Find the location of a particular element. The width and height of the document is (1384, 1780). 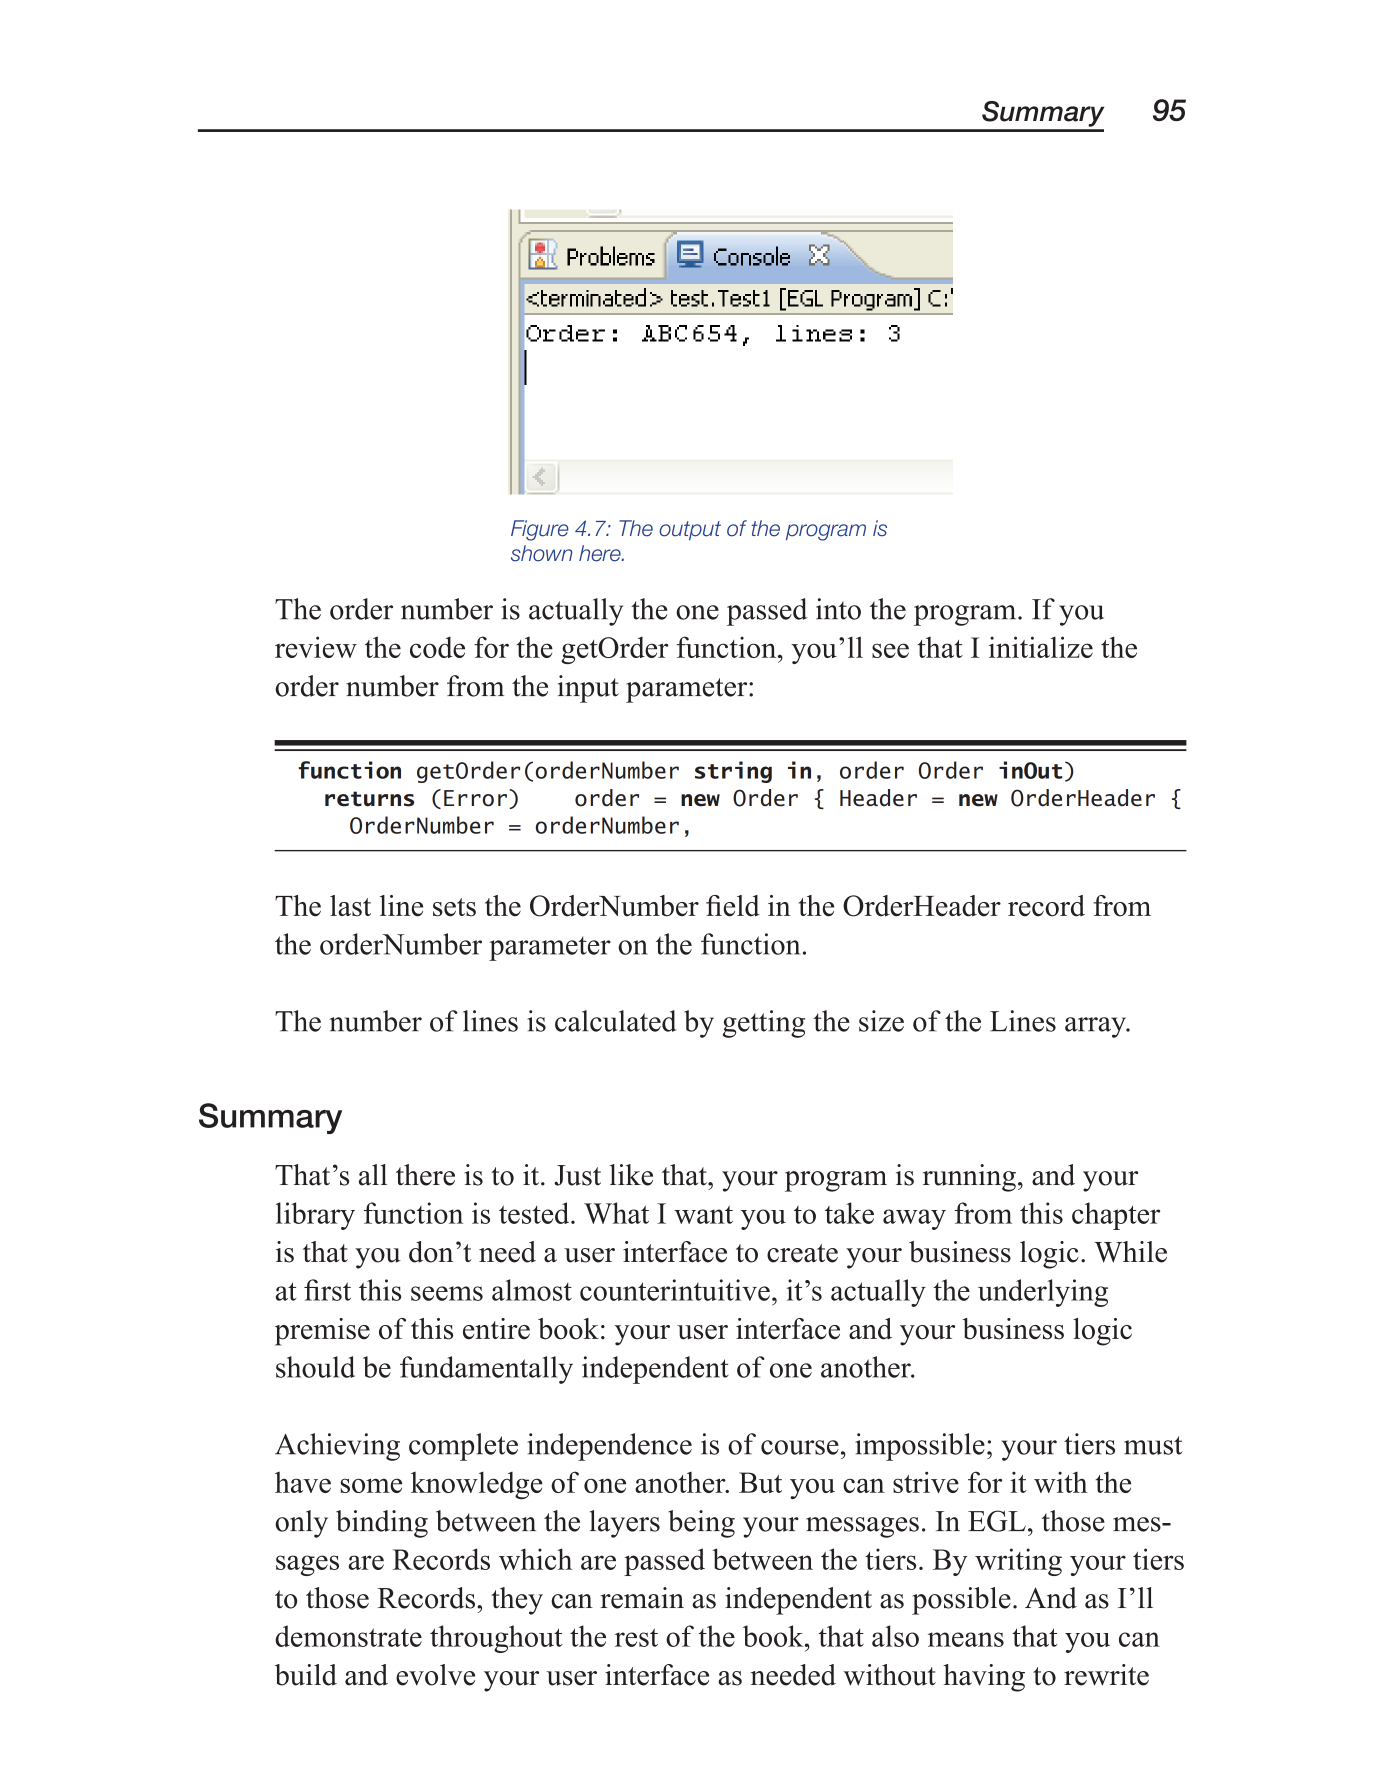

sets is located at coordinates (454, 907).
